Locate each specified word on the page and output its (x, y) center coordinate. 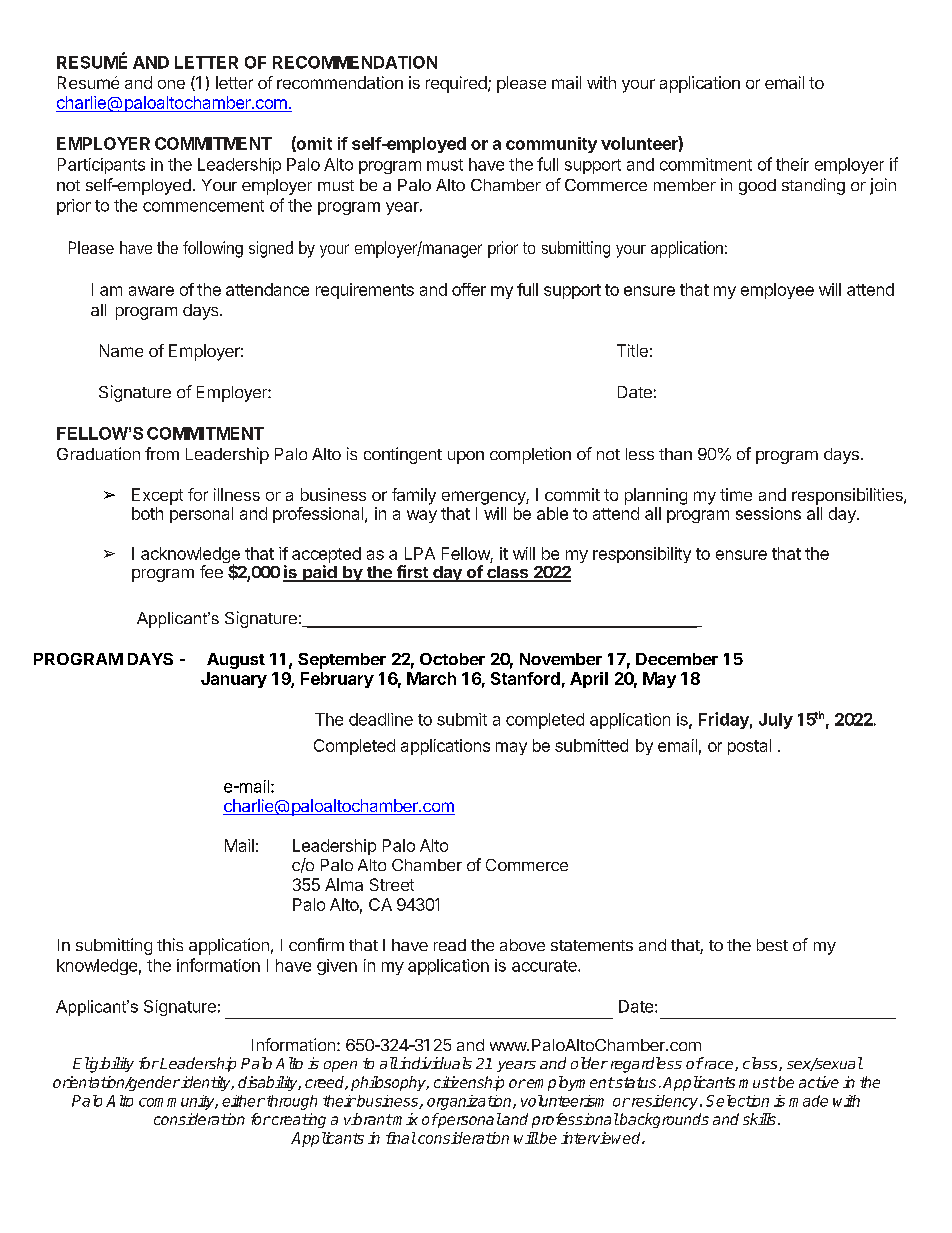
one (171, 84)
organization (470, 1102)
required (457, 84)
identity (206, 1083)
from (162, 453)
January (234, 680)
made (808, 1101)
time (736, 494)
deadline (381, 719)
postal (749, 747)
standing (813, 186)
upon (466, 457)
